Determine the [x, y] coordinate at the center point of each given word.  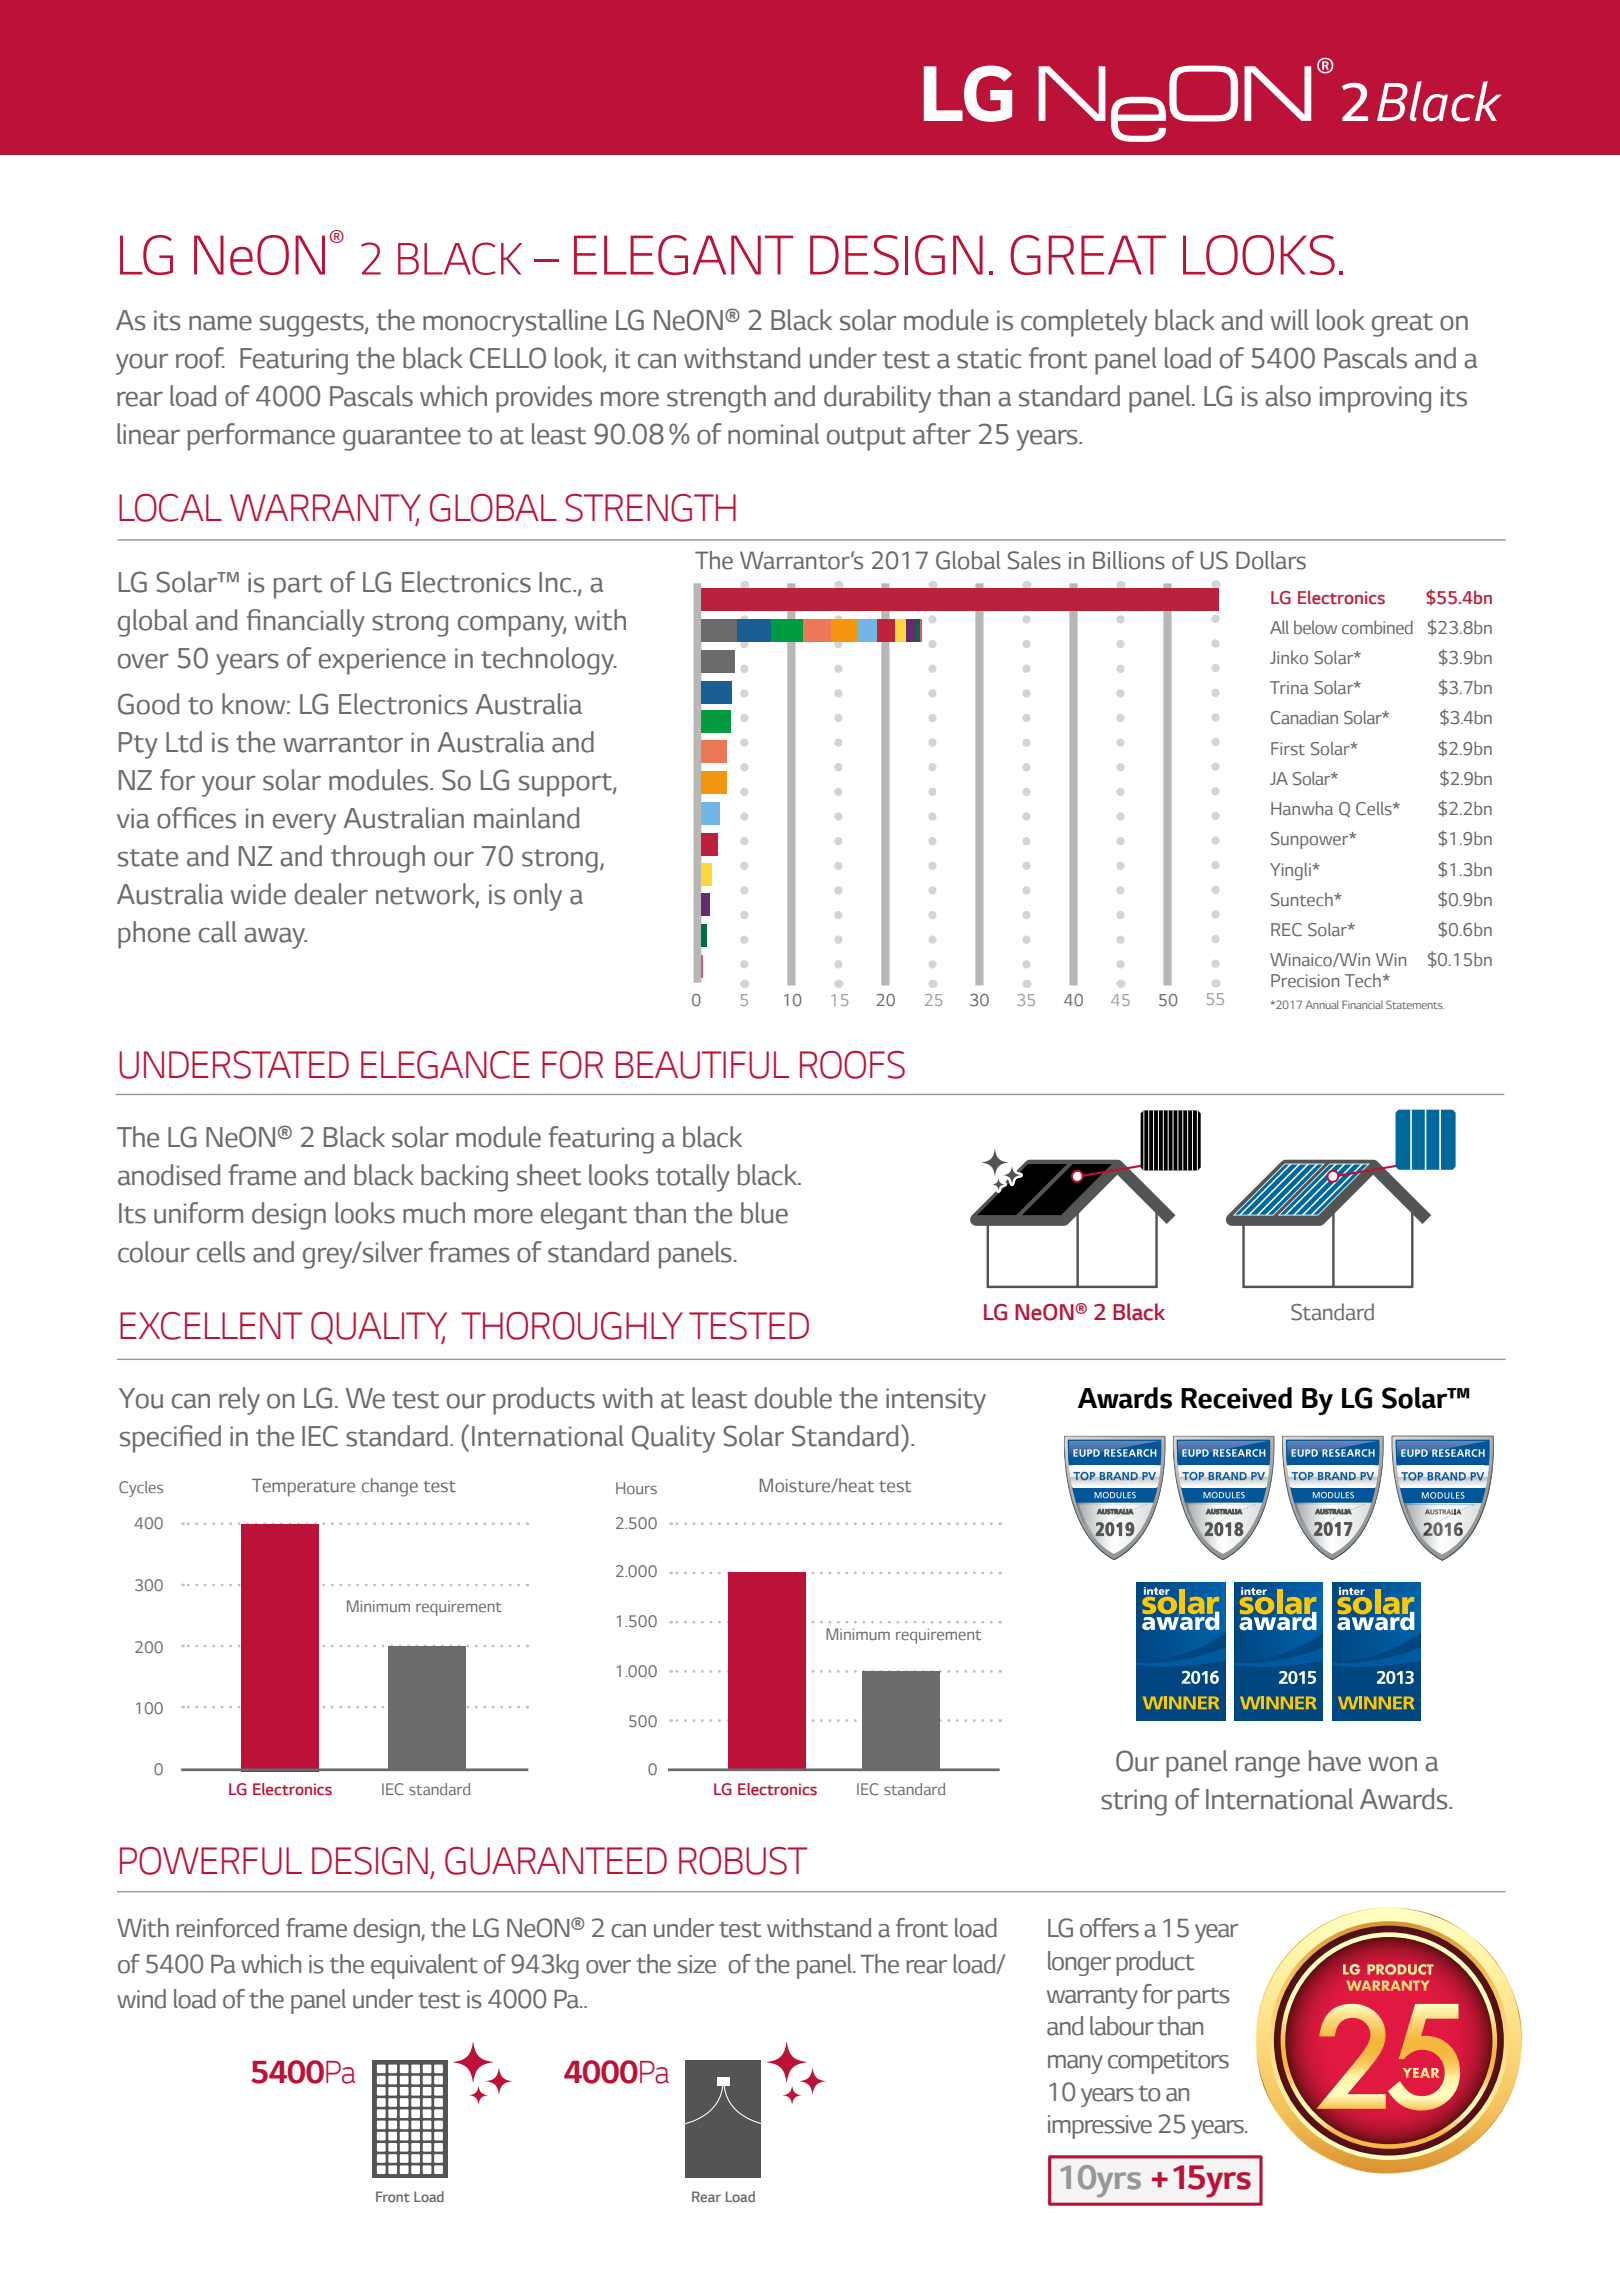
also [1288, 396]
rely [239, 1401]
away [275, 938]
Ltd [184, 742]
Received [1236, 1398]
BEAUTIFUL [702, 1065]
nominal [773, 434]
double [793, 1398]
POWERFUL [211, 1861]
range [1268, 1767]
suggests [313, 325]
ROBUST [743, 1861]
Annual [1322, 1004]
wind [141, 1999]
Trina [1289, 688]
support [566, 785]
